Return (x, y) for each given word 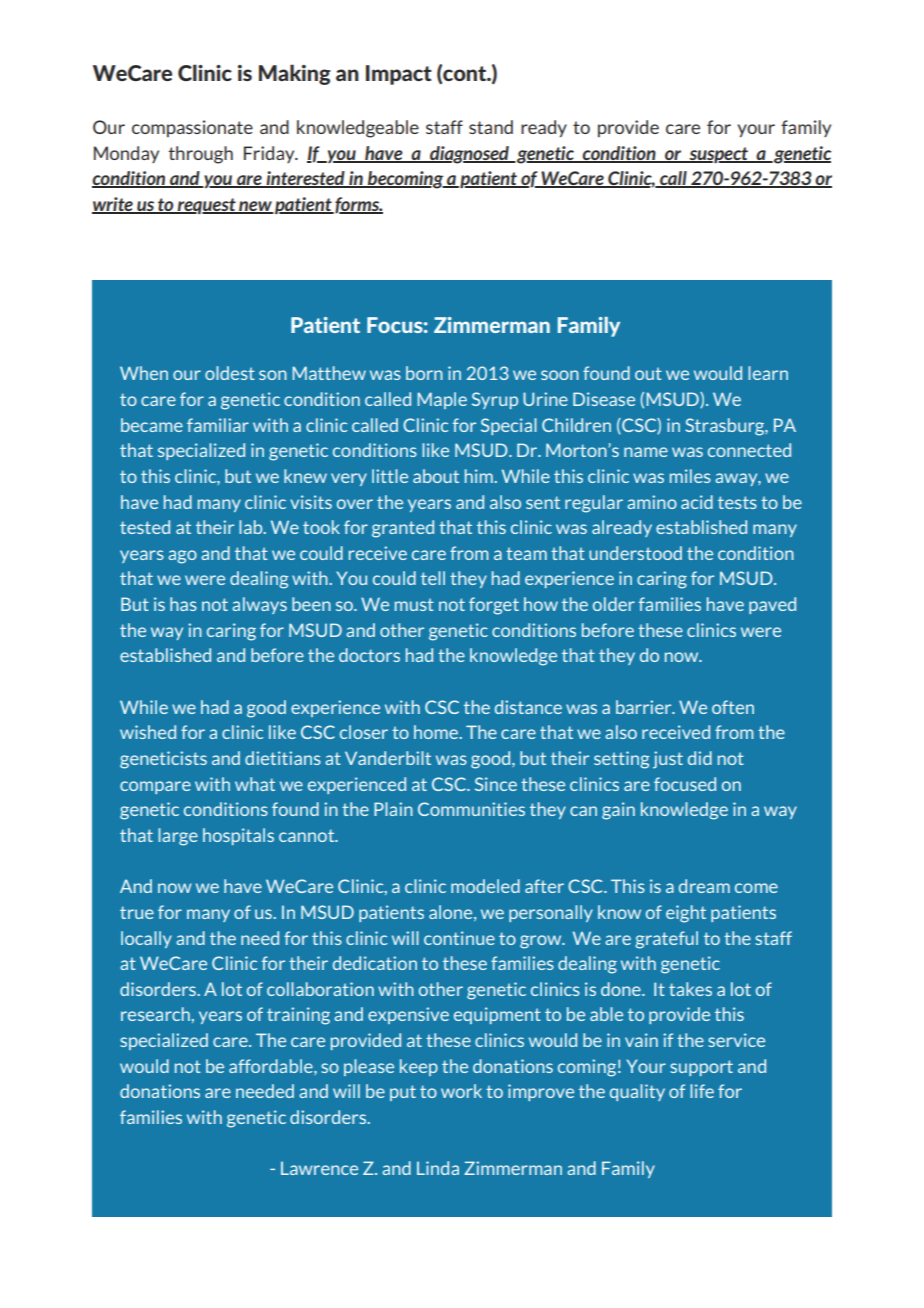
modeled (485, 886)
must (414, 604)
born (424, 373)
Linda (438, 1168)
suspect (719, 155)
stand (491, 127)
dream (704, 886)
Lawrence (319, 1168)
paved (772, 605)
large (178, 837)
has (183, 604)
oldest (230, 373)
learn (768, 373)
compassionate (192, 128)
